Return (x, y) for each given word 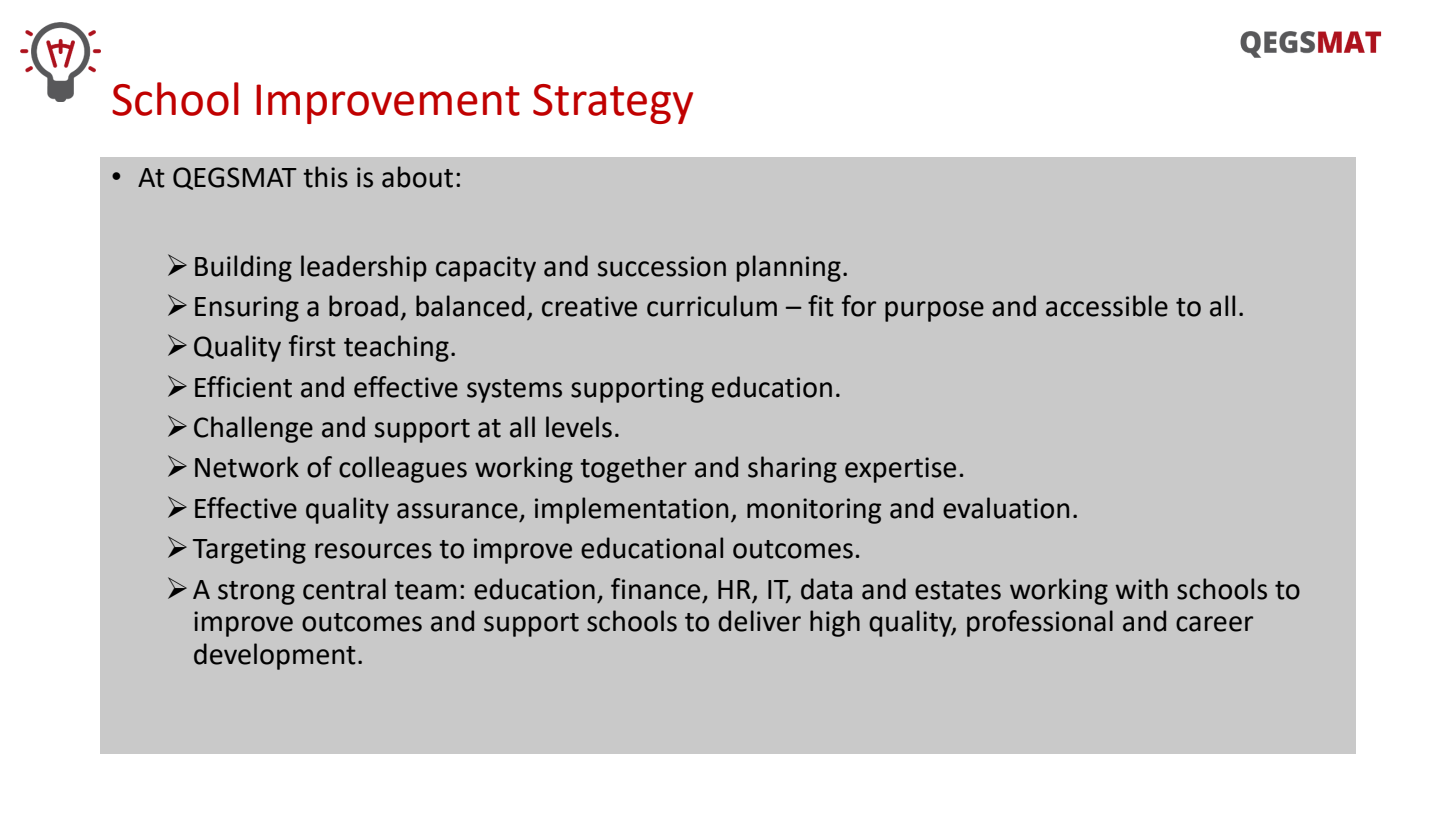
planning (789, 268)
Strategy (613, 104)
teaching (396, 348)
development (275, 656)
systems (514, 391)
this (325, 177)
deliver (759, 621)
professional (1040, 623)
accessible (1107, 306)
